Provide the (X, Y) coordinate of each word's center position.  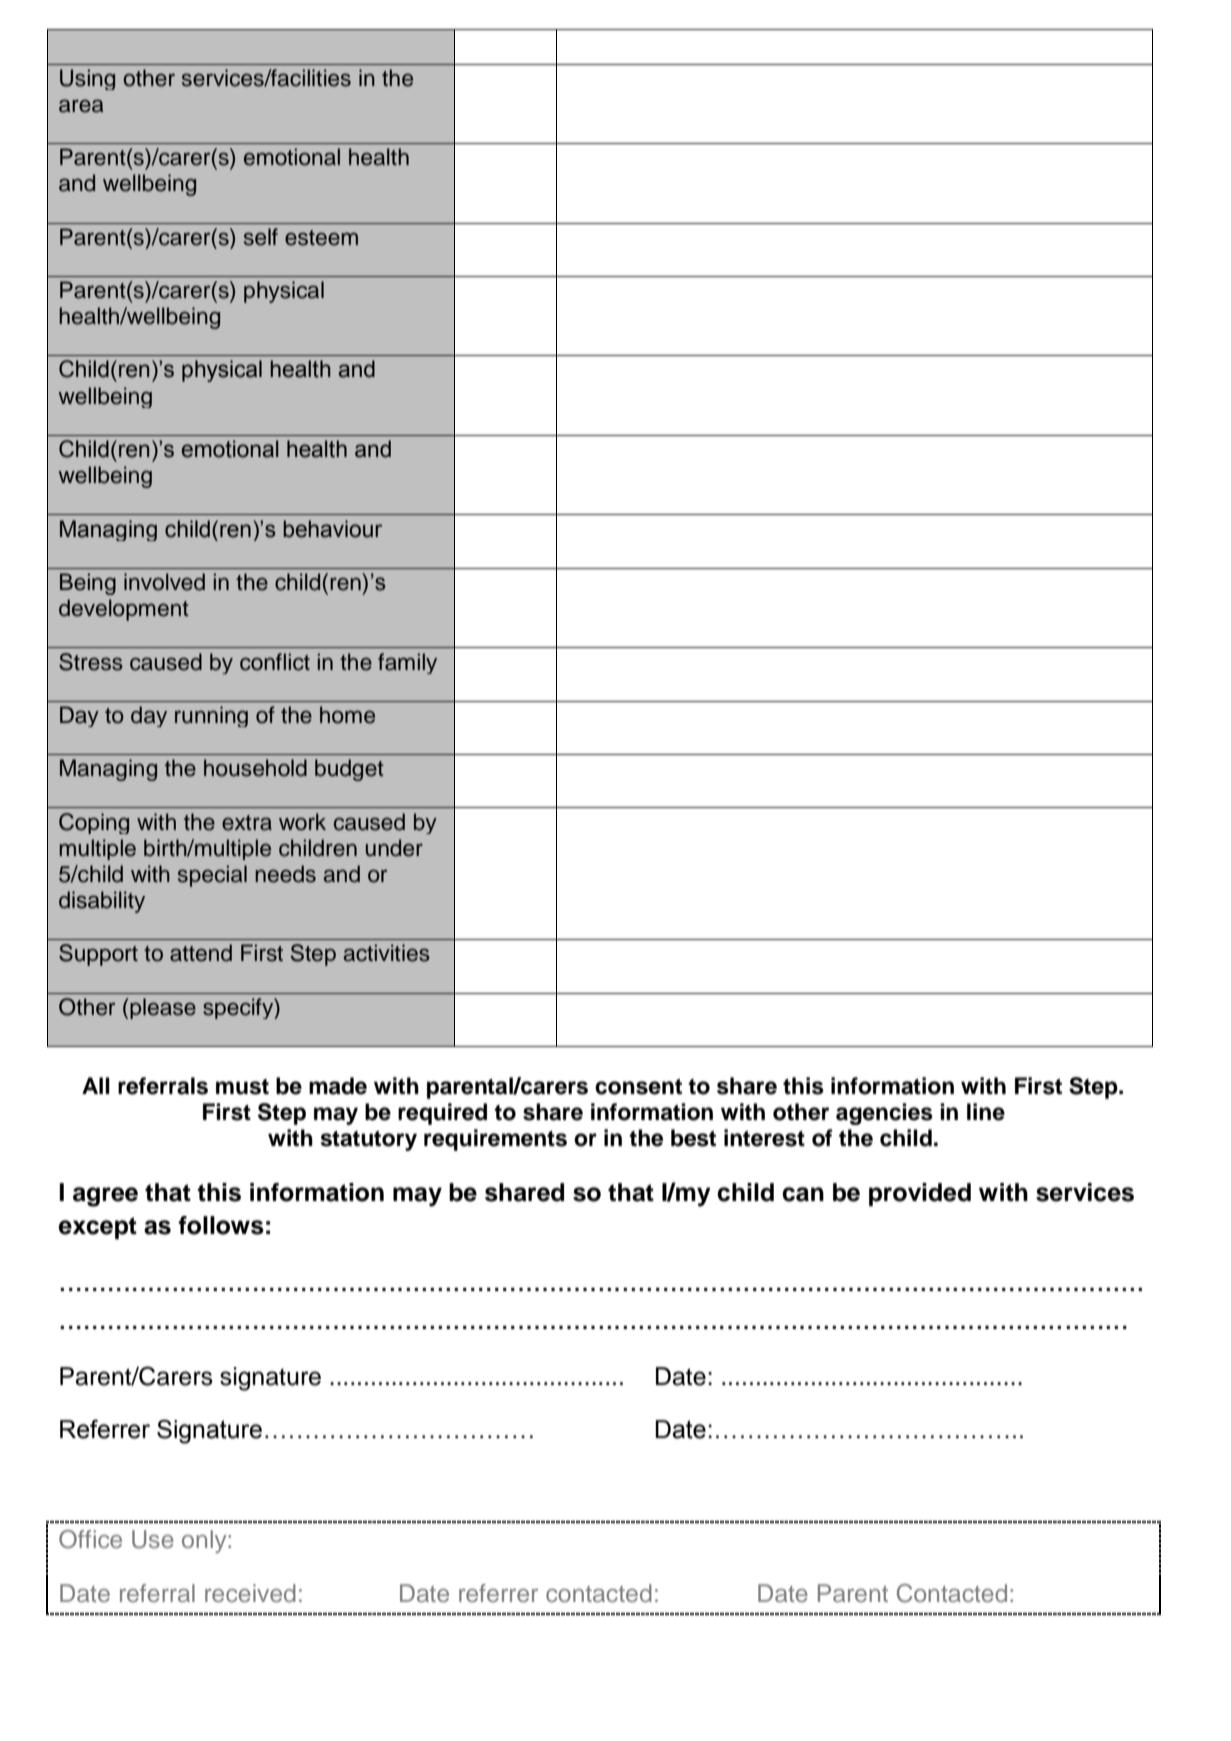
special (212, 876)
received (250, 1593)
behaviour (332, 529)
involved (164, 582)
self (261, 237)
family (407, 663)
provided (920, 1194)
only (205, 1541)
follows (221, 1225)
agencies (884, 1114)
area (81, 106)
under (394, 848)
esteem (321, 238)
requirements (495, 1140)
